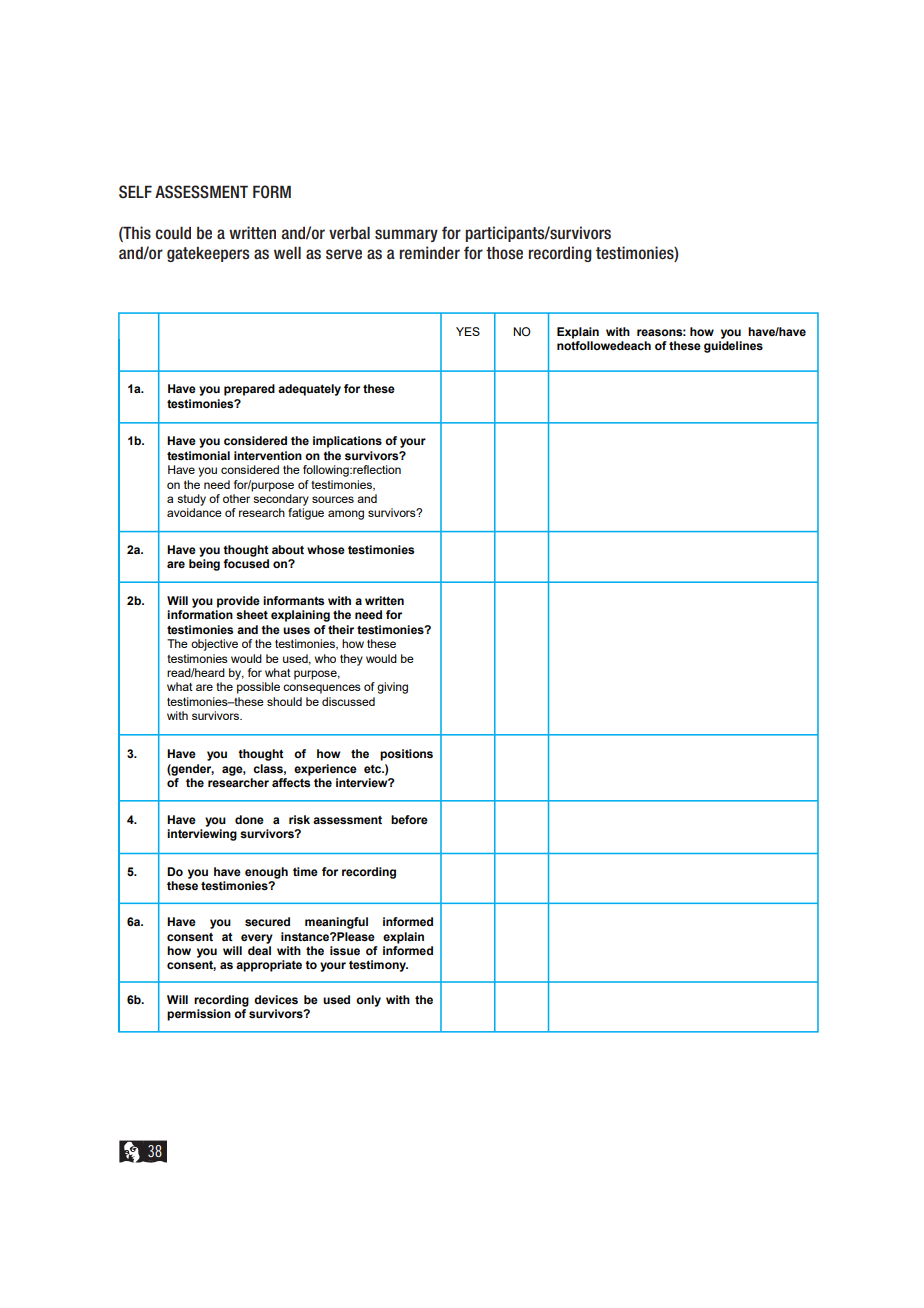 This document has height=1308, width=924. What do you see at coordinates (199, 1015) in the document?
I see `permission` at bounding box center [199, 1015].
